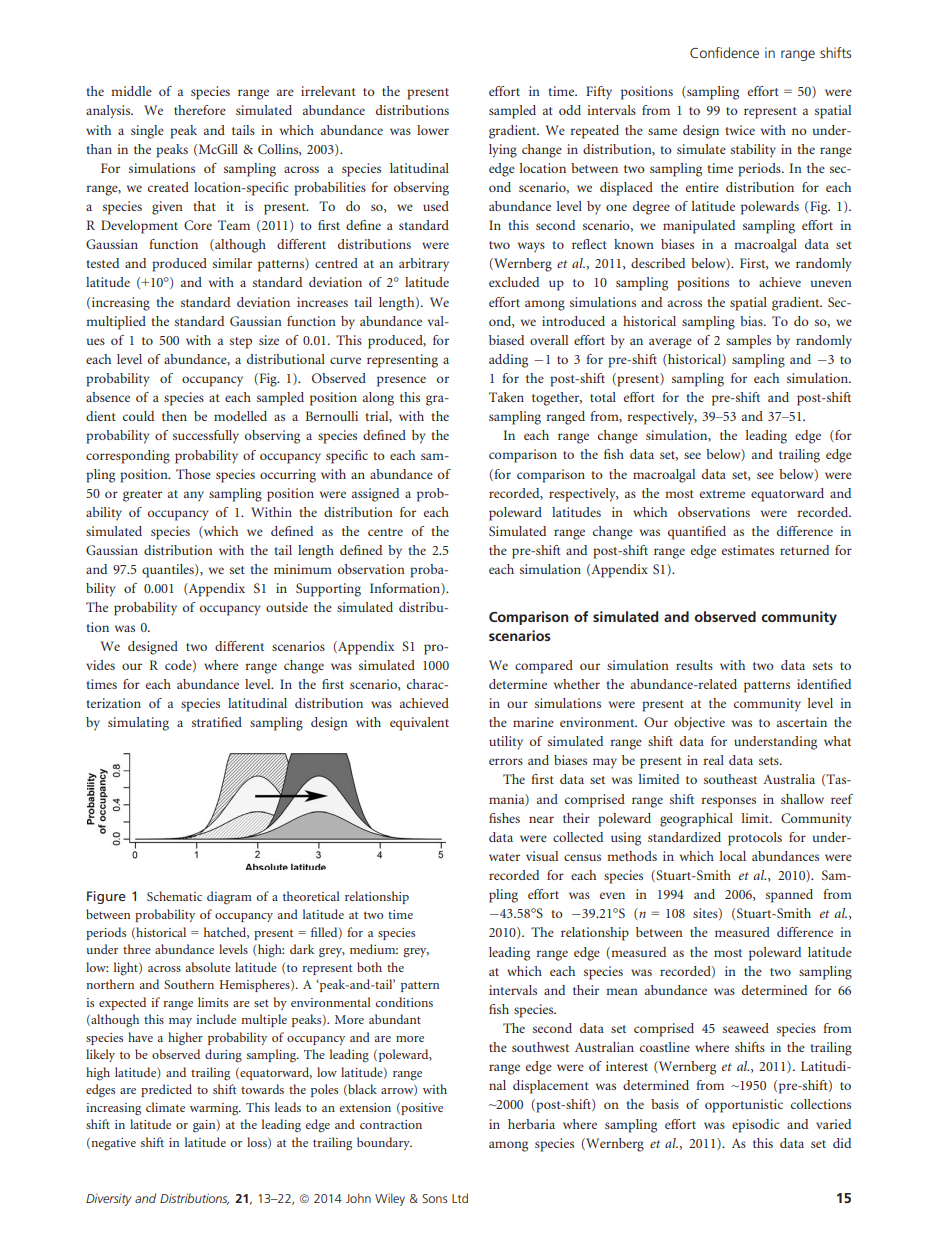  What do you see at coordinates (802, 722) in the screenshot?
I see `ascertain` at bounding box center [802, 722].
